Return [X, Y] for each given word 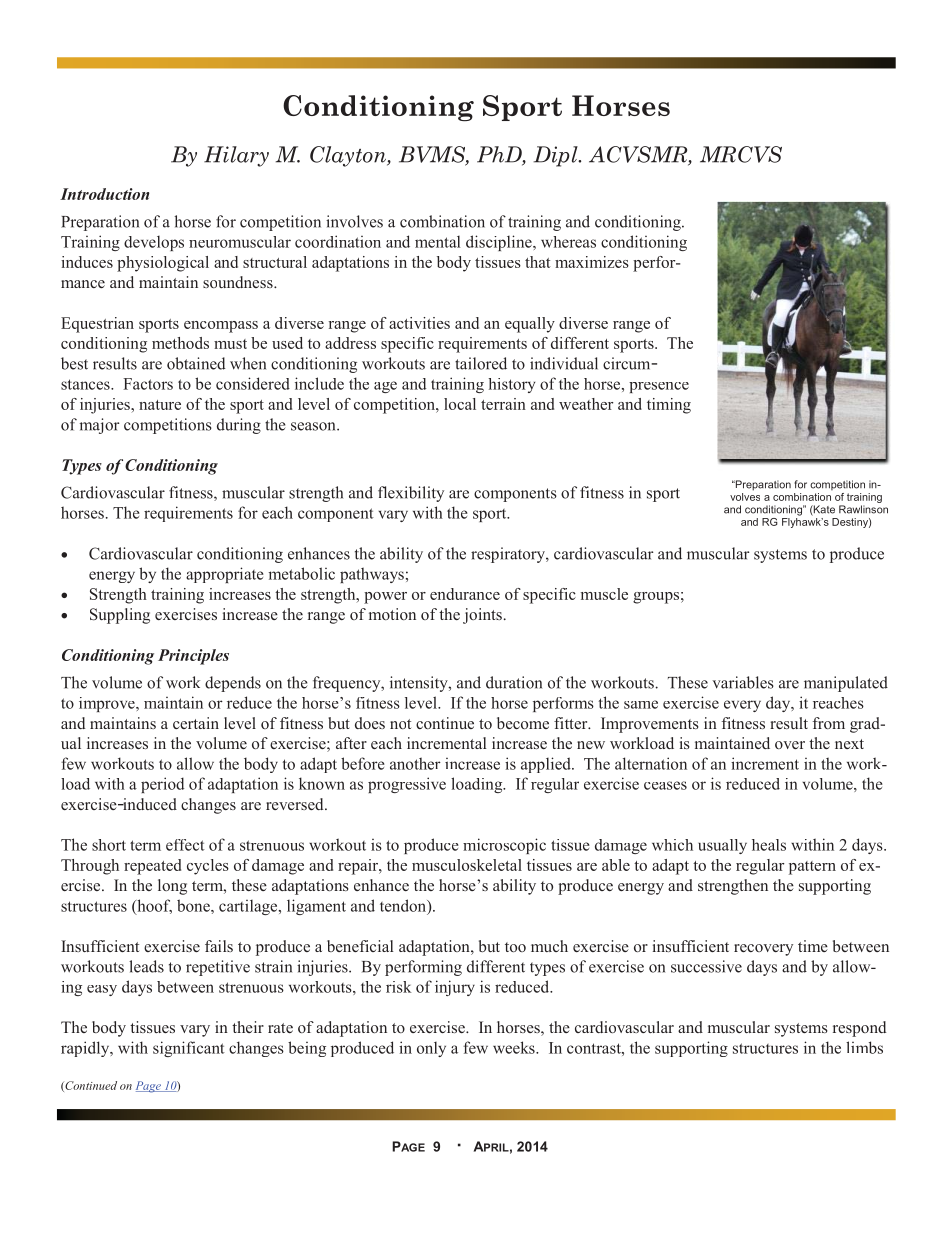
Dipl [556, 156]
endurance [465, 594]
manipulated [846, 684]
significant [189, 1049]
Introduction [104, 194]
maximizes [592, 262]
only [431, 1049]
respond [859, 1029]
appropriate [225, 575]
